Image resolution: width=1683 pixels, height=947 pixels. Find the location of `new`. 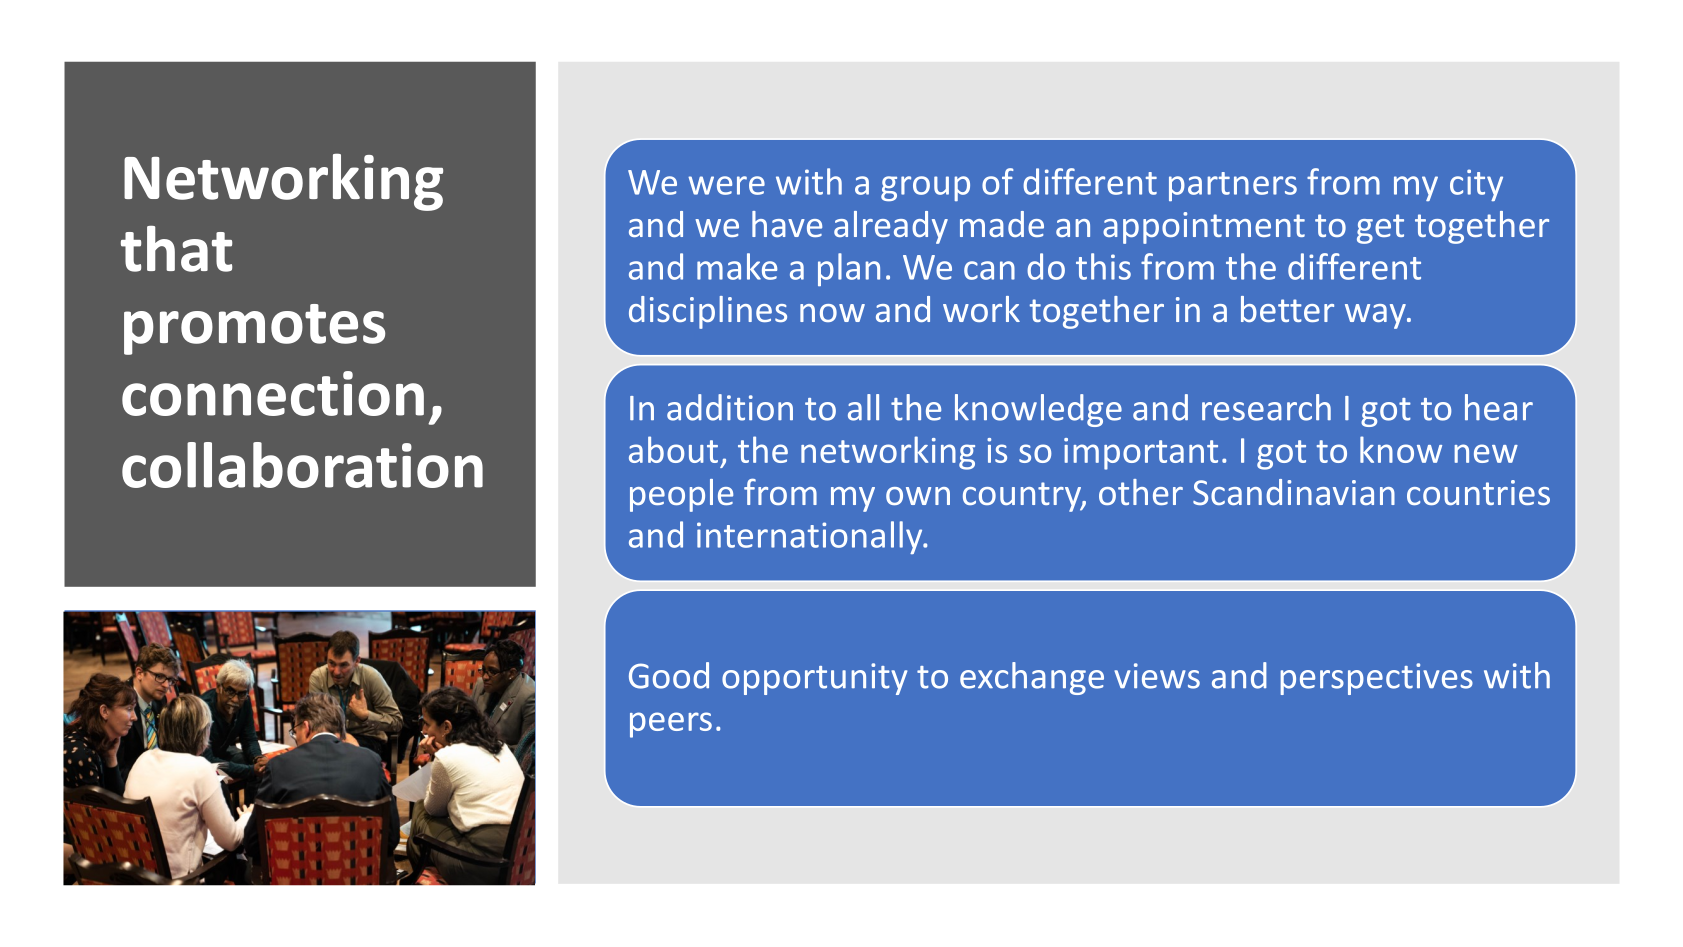

new is located at coordinates (1486, 453).
